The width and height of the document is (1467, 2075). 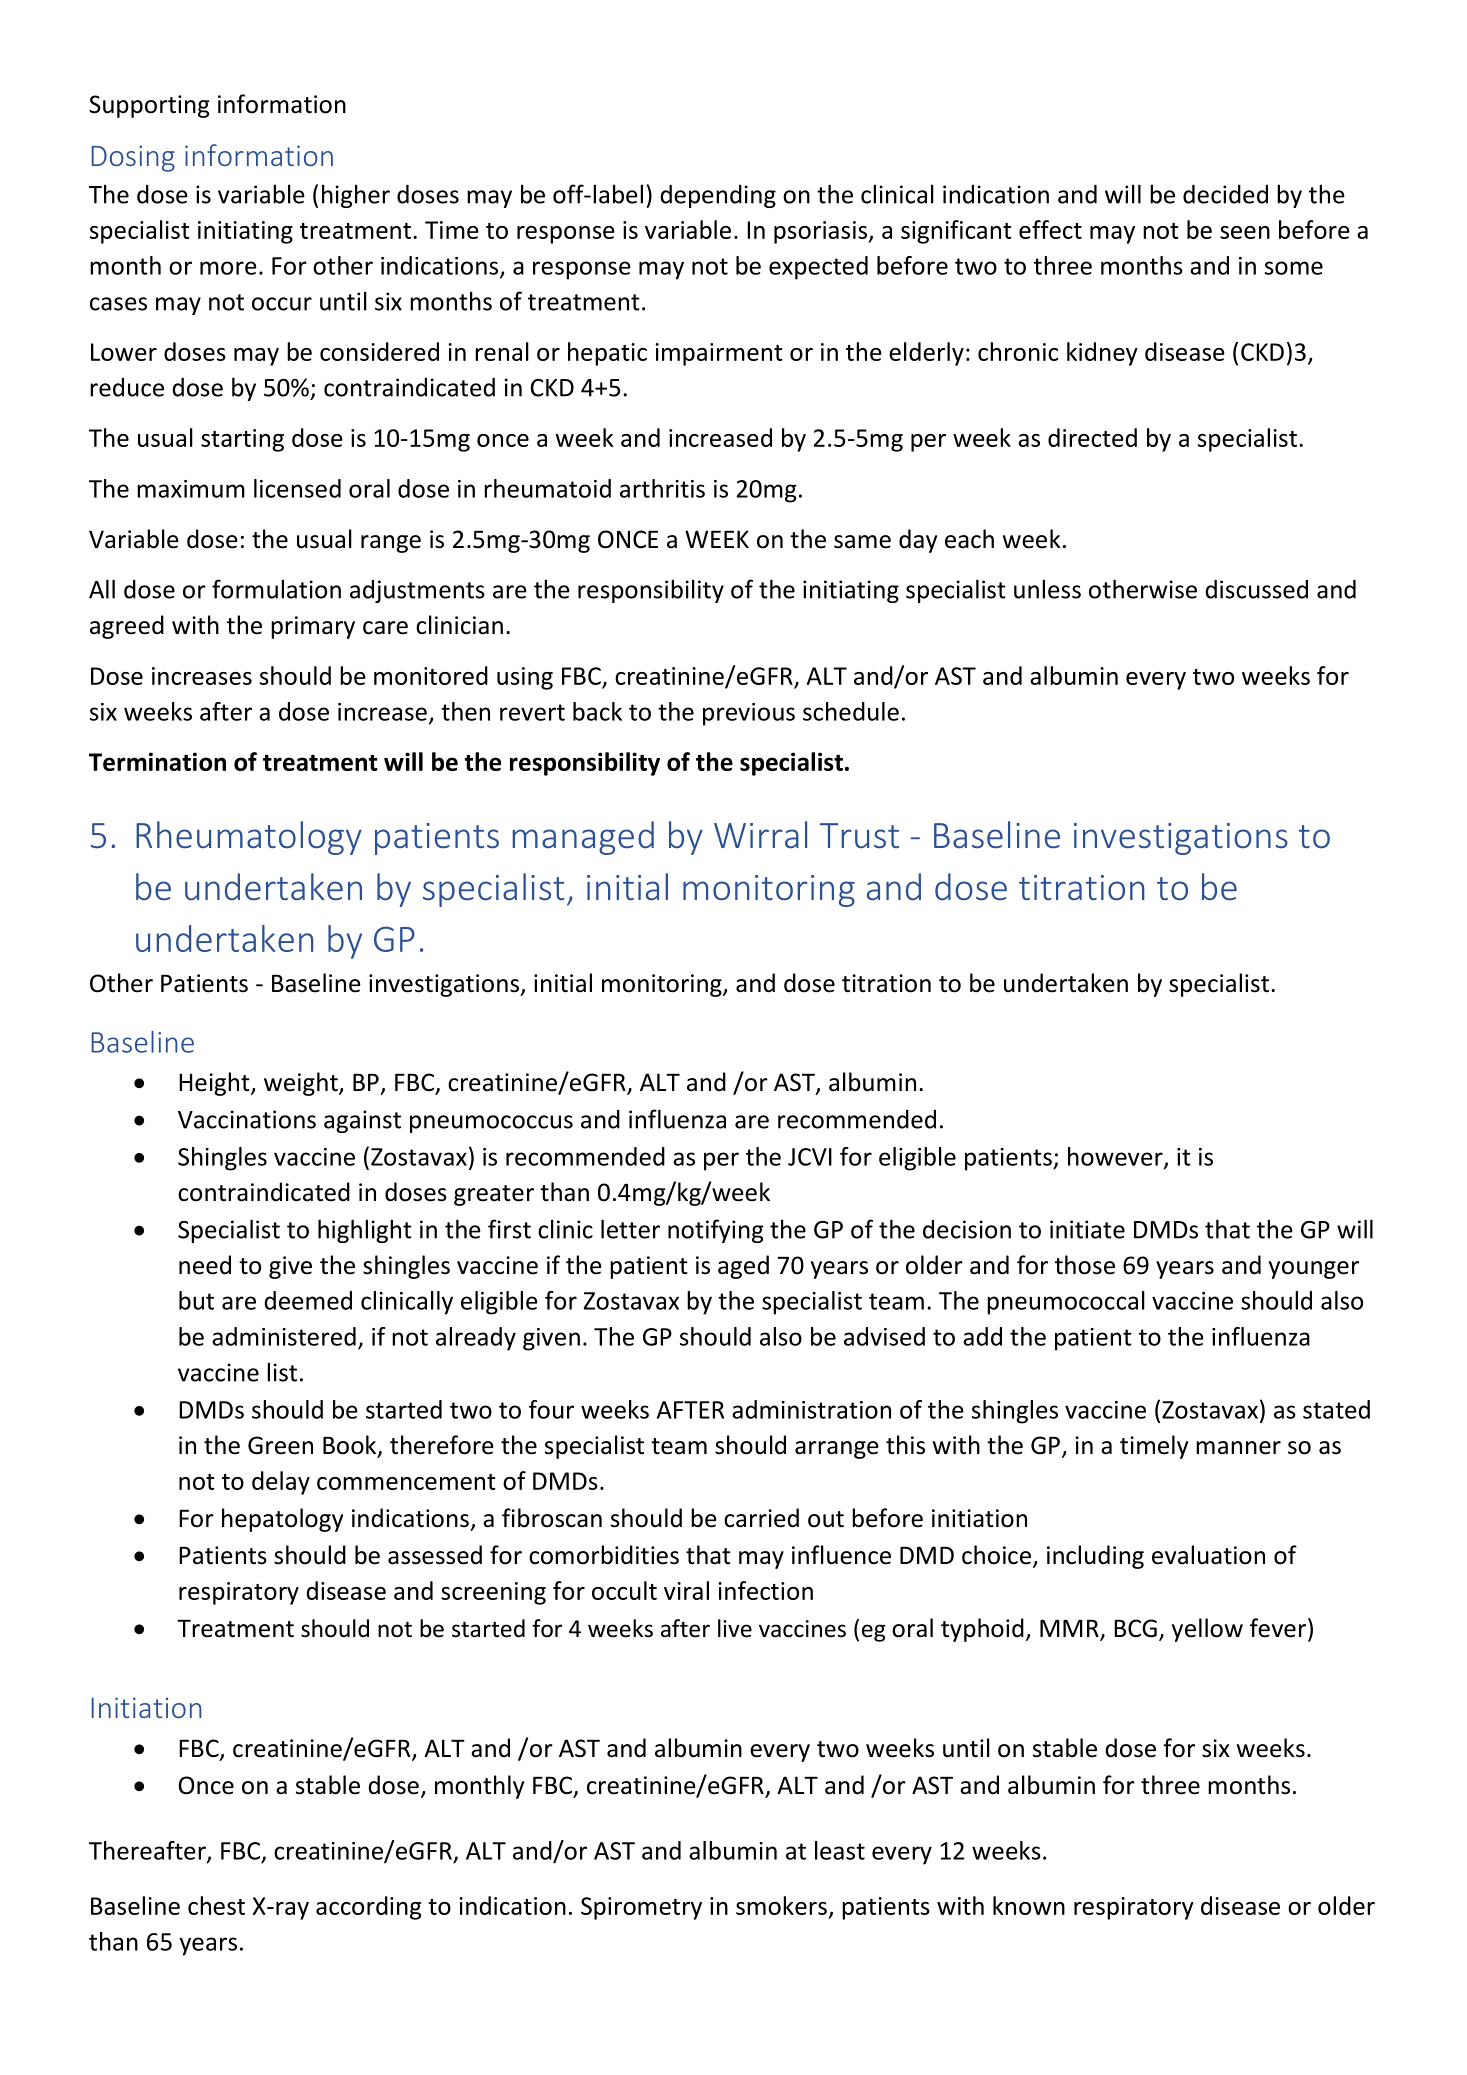 I want to click on decided, so click(x=1225, y=194).
